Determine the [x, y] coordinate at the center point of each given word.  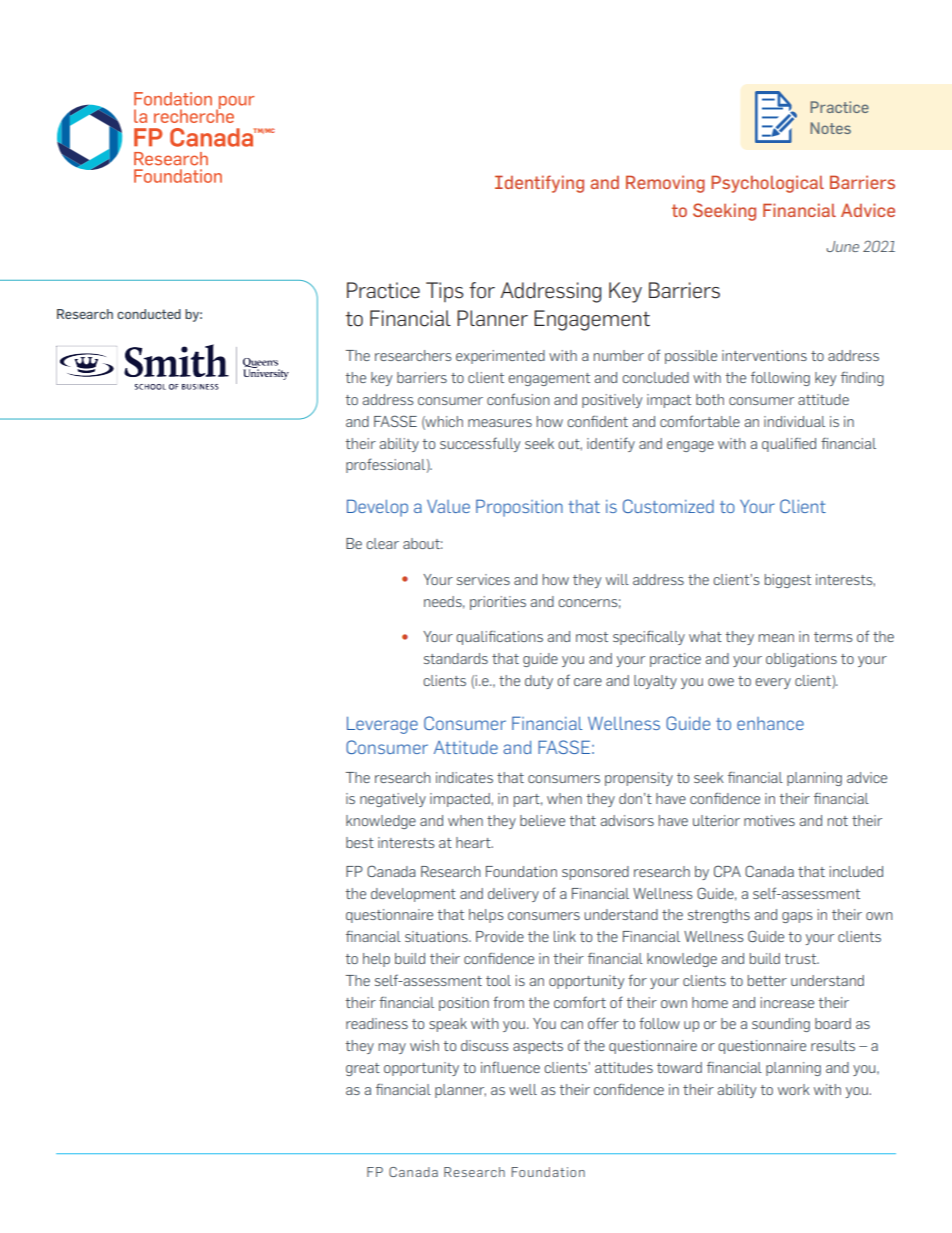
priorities [498, 603]
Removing [665, 184]
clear [382, 543]
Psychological [767, 184]
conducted [149, 314]
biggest [788, 581]
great [363, 1069]
